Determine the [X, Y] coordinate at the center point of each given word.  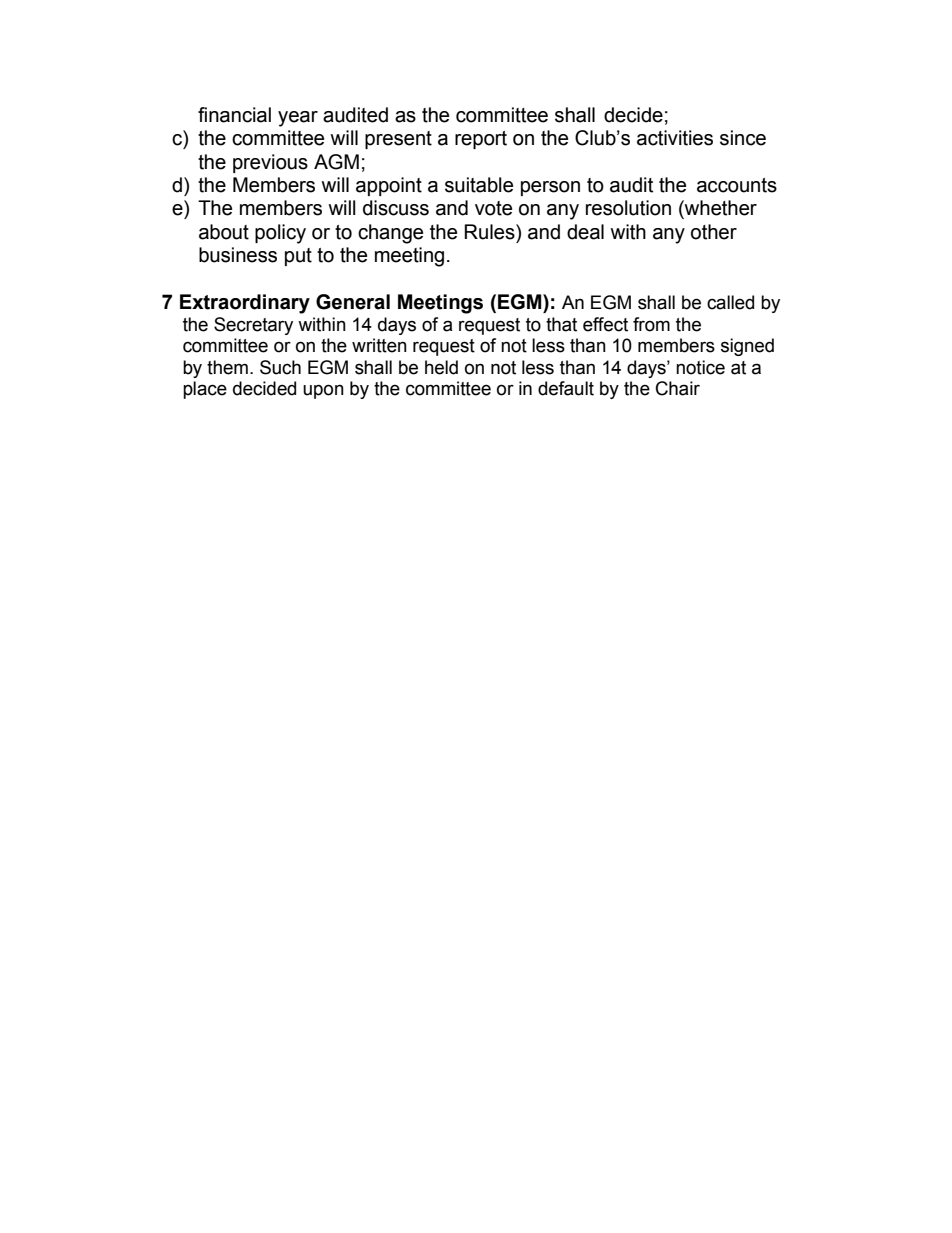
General [353, 302]
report [481, 140]
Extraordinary [245, 304]
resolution [628, 208]
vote [493, 208]
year [298, 119]
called [730, 302]
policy [280, 234]
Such [280, 367]
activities [675, 138]
